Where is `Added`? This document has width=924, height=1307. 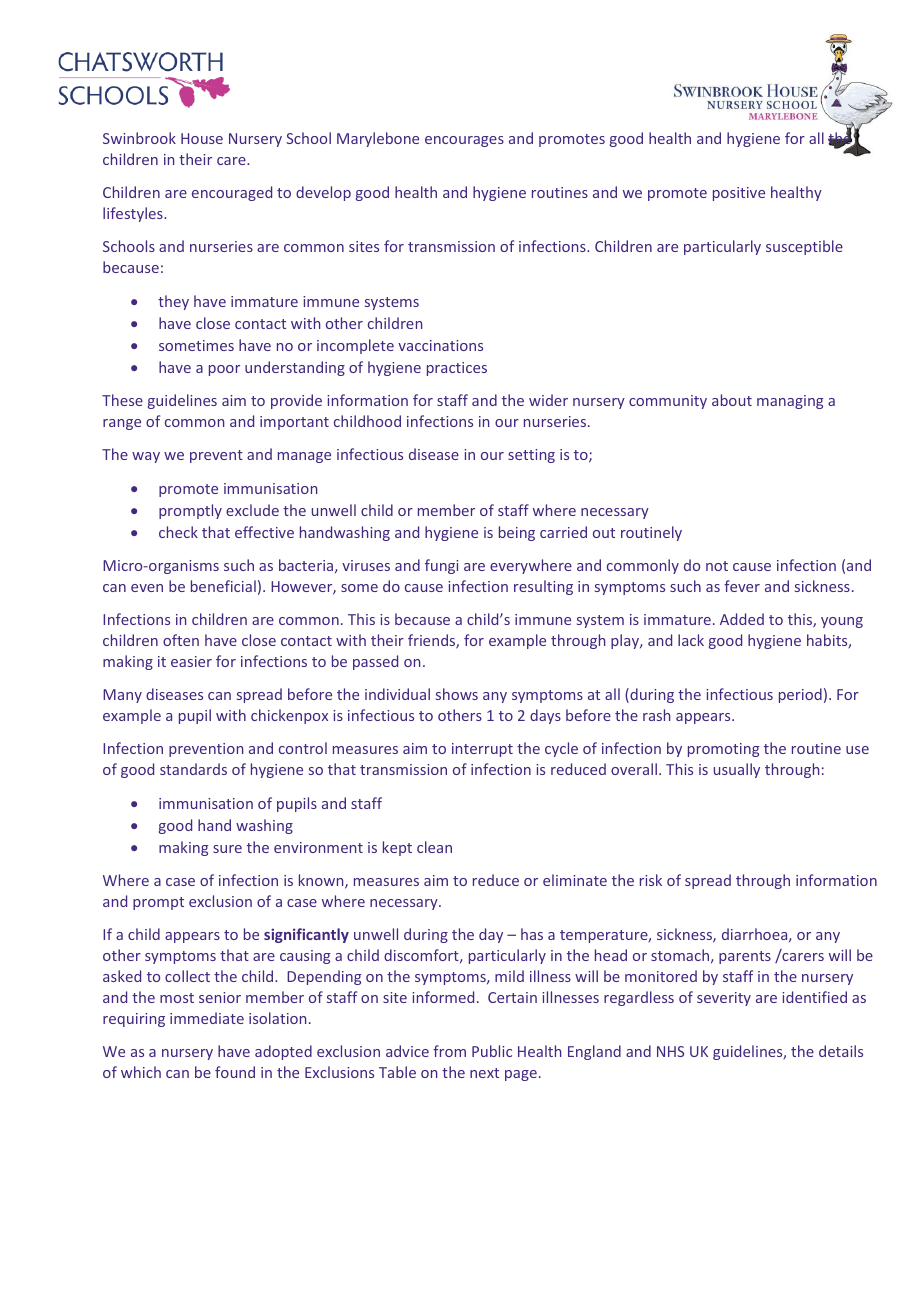 Added is located at coordinates (742, 619).
